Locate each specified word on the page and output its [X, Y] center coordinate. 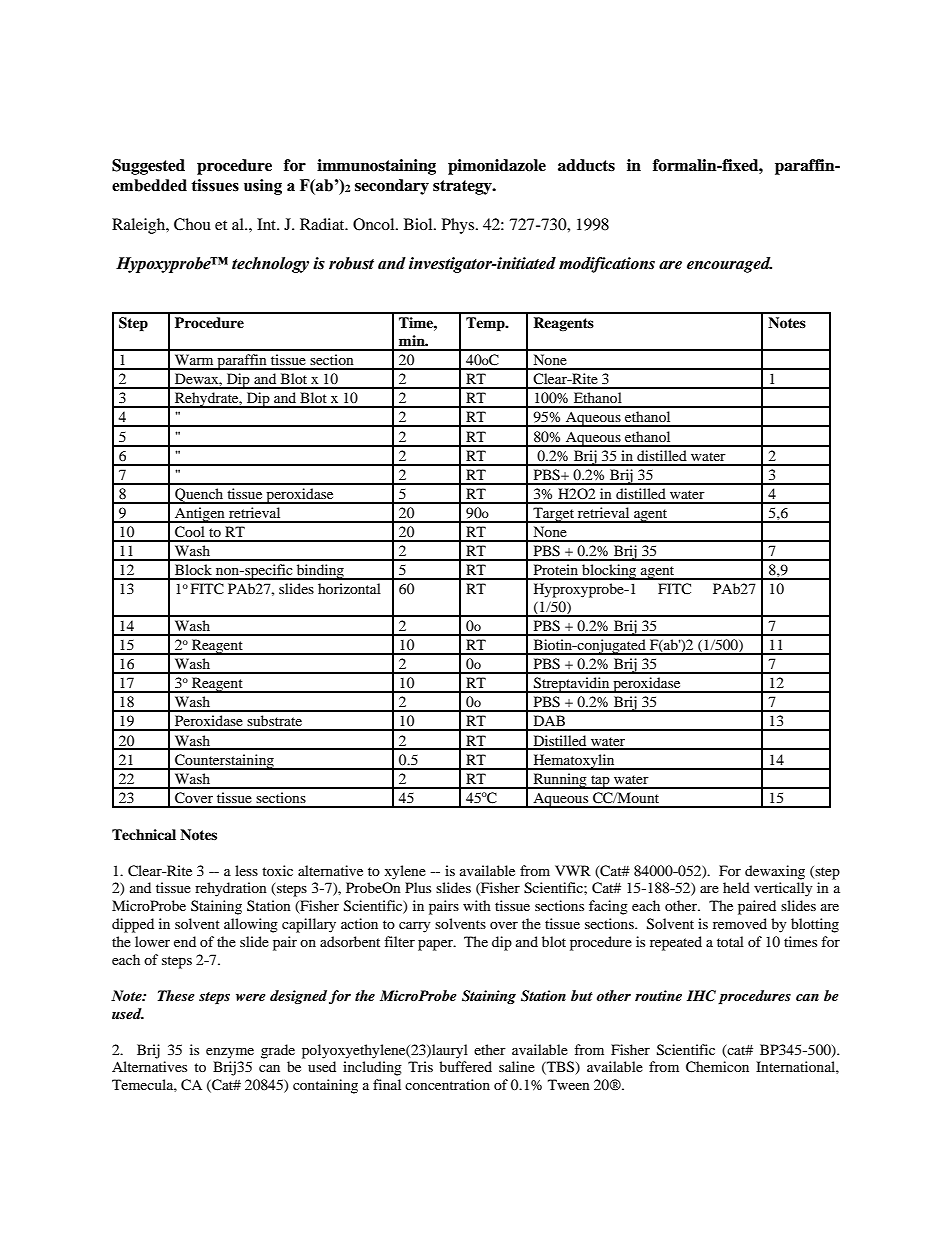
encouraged [729, 265]
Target [554, 515]
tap [600, 782]
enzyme [230, 1053]
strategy [463, 187]
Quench [199, 496]
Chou [192, 224]
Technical [144, 834]
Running [560, 781]
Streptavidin [572, 685]
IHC [701, 996]
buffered [465, 1066]
